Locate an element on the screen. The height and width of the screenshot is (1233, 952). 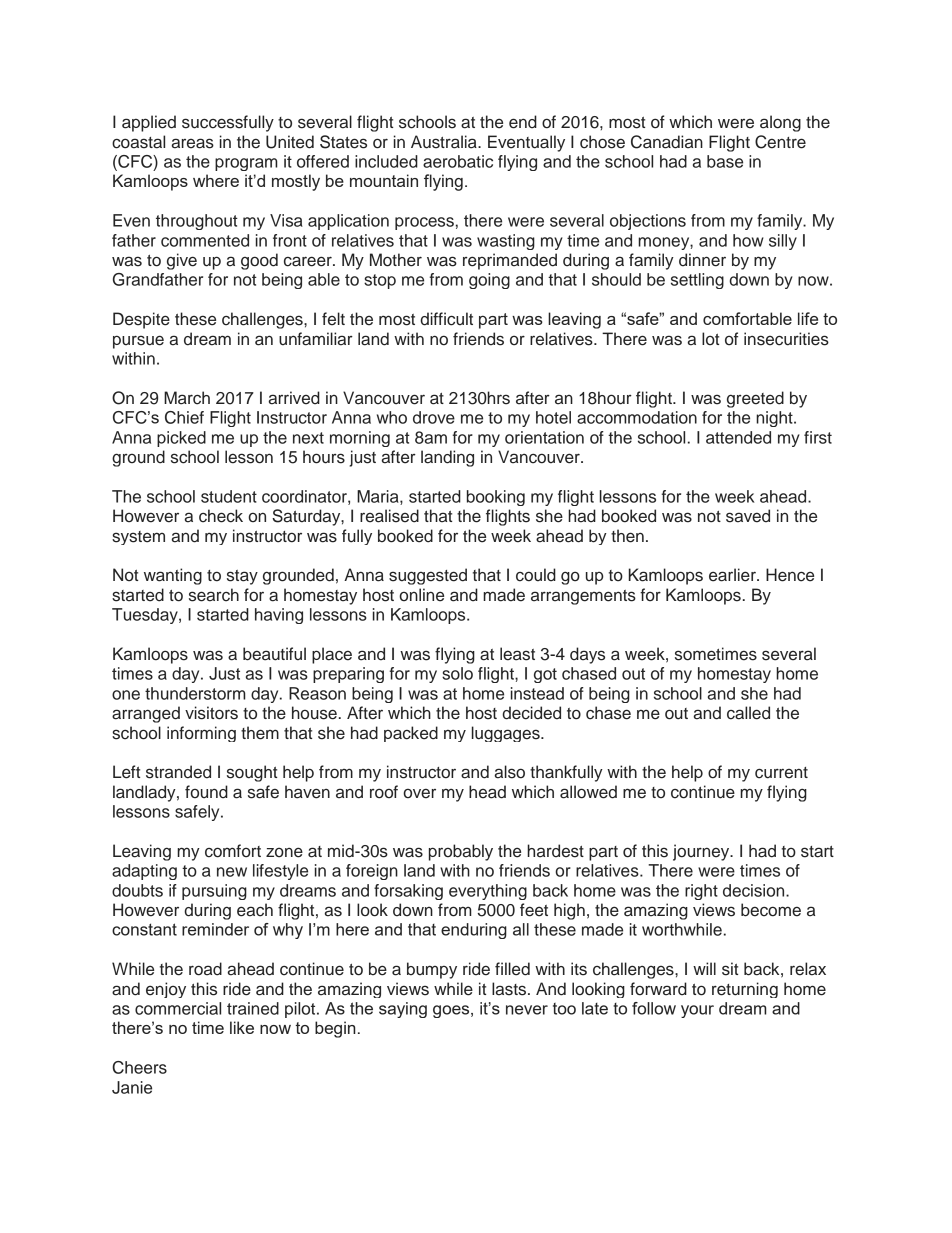
informing is located at coordinates (201, 734).
